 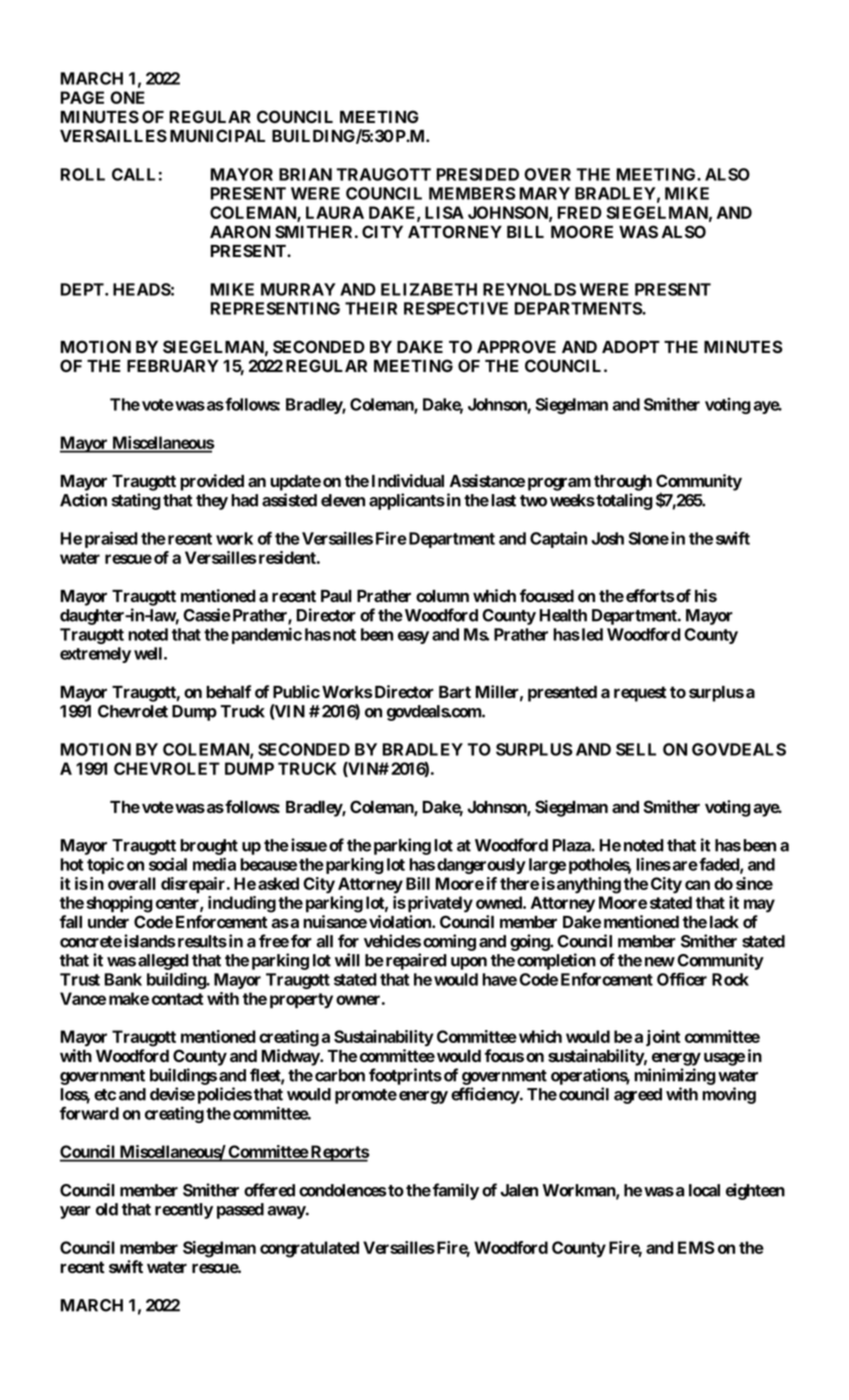 I want to click on FRED, so click(x=579, y=212).
